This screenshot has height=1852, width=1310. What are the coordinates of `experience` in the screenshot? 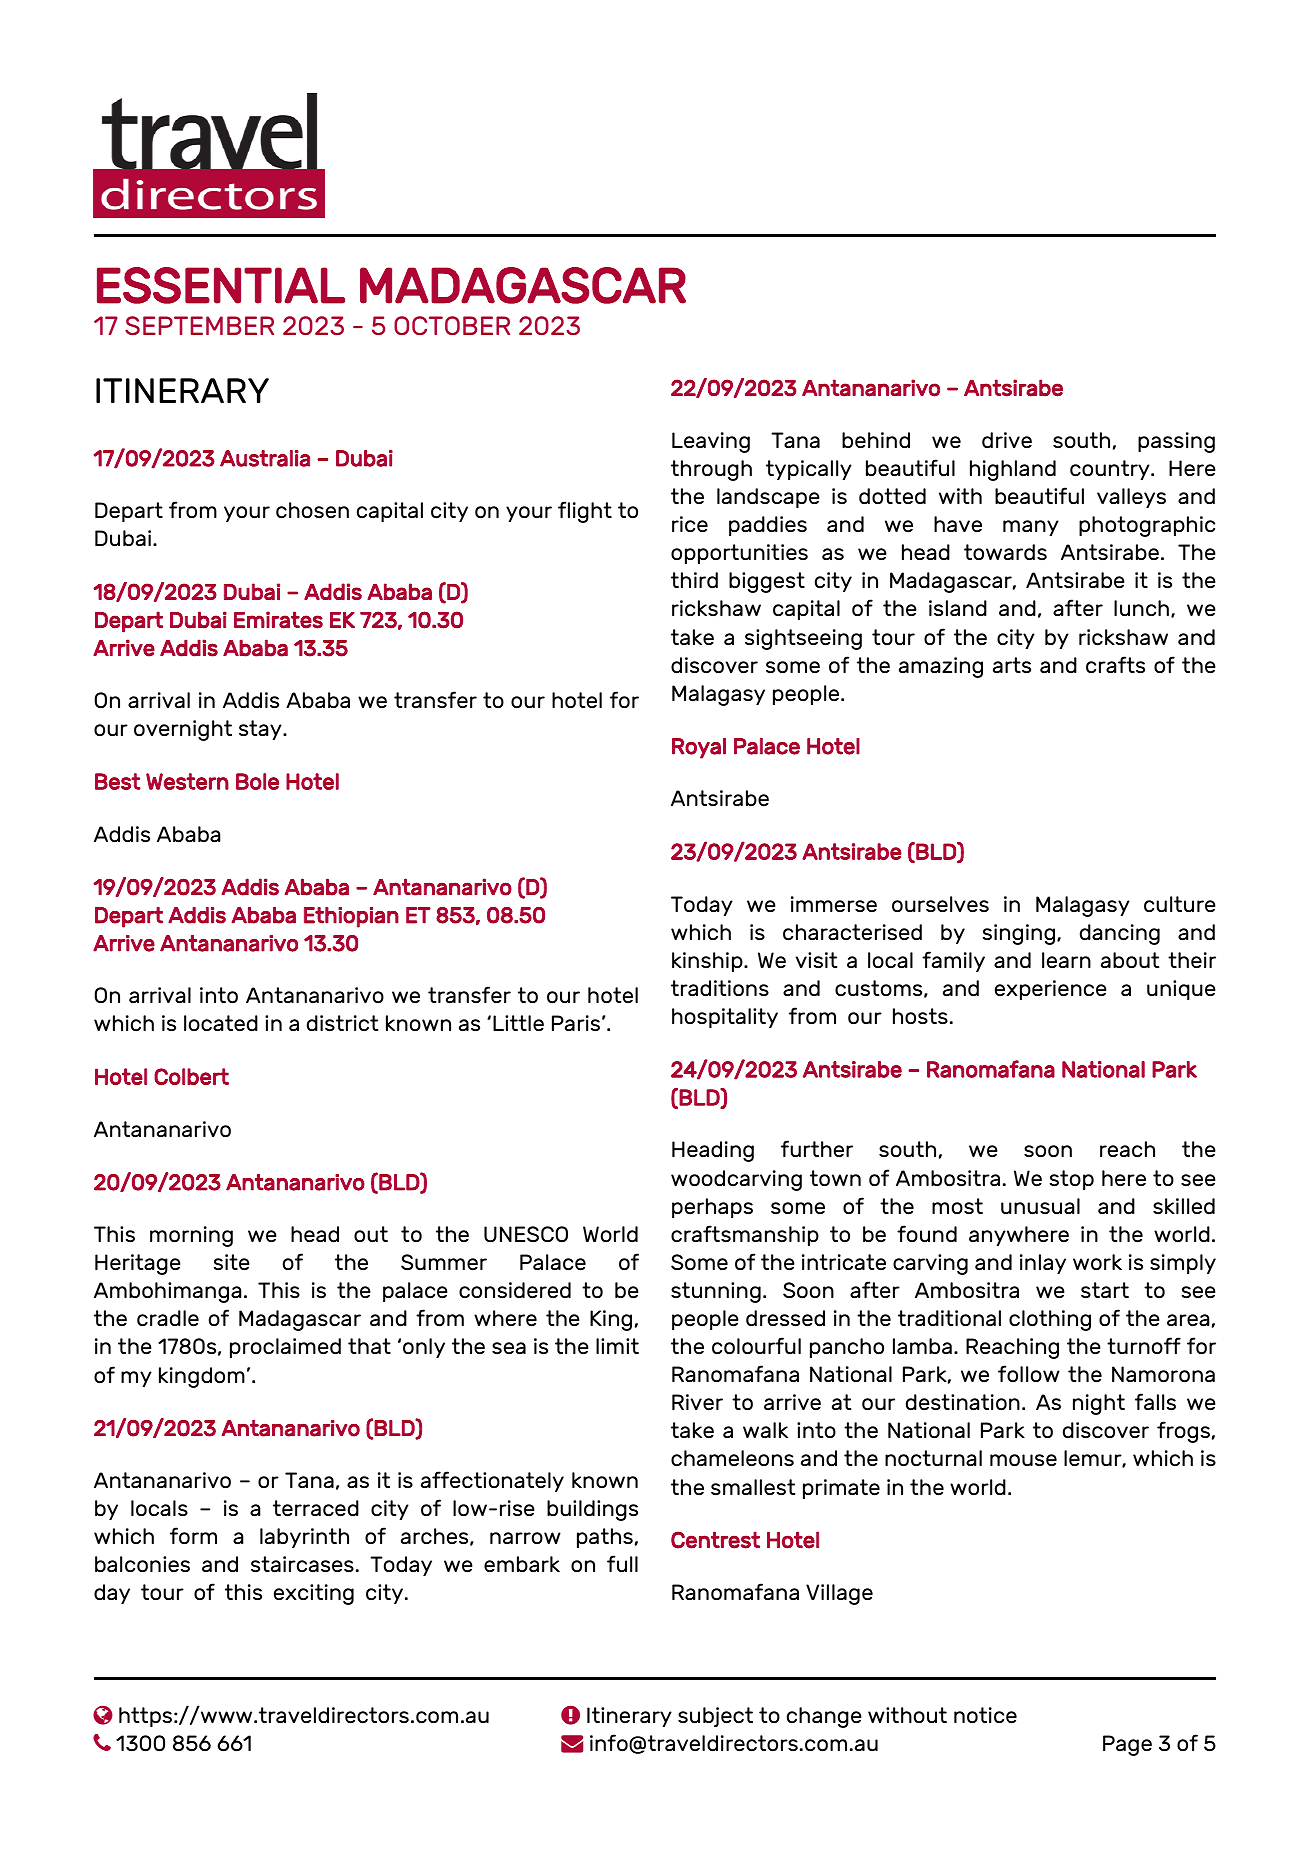 It's located at (1051, 990).
